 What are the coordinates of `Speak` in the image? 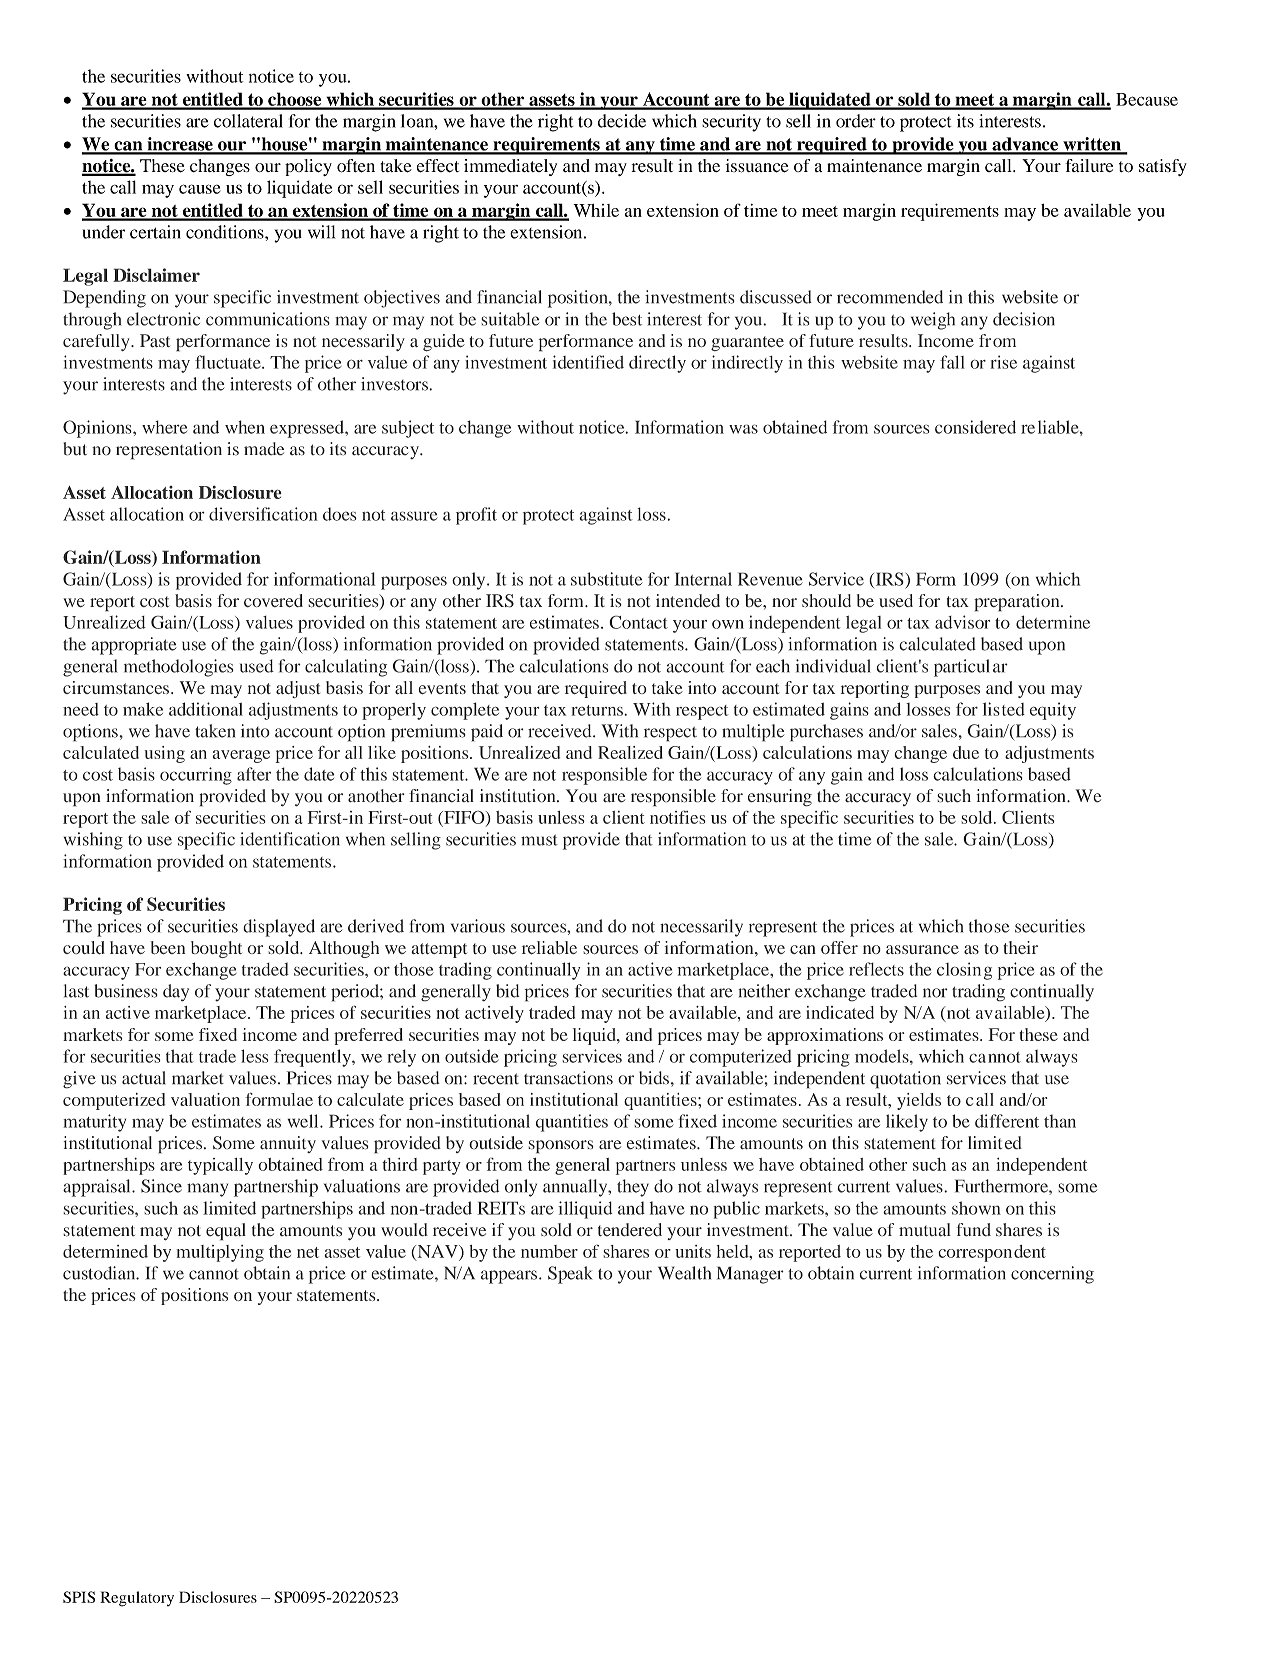 It's located at (570, 1275).
